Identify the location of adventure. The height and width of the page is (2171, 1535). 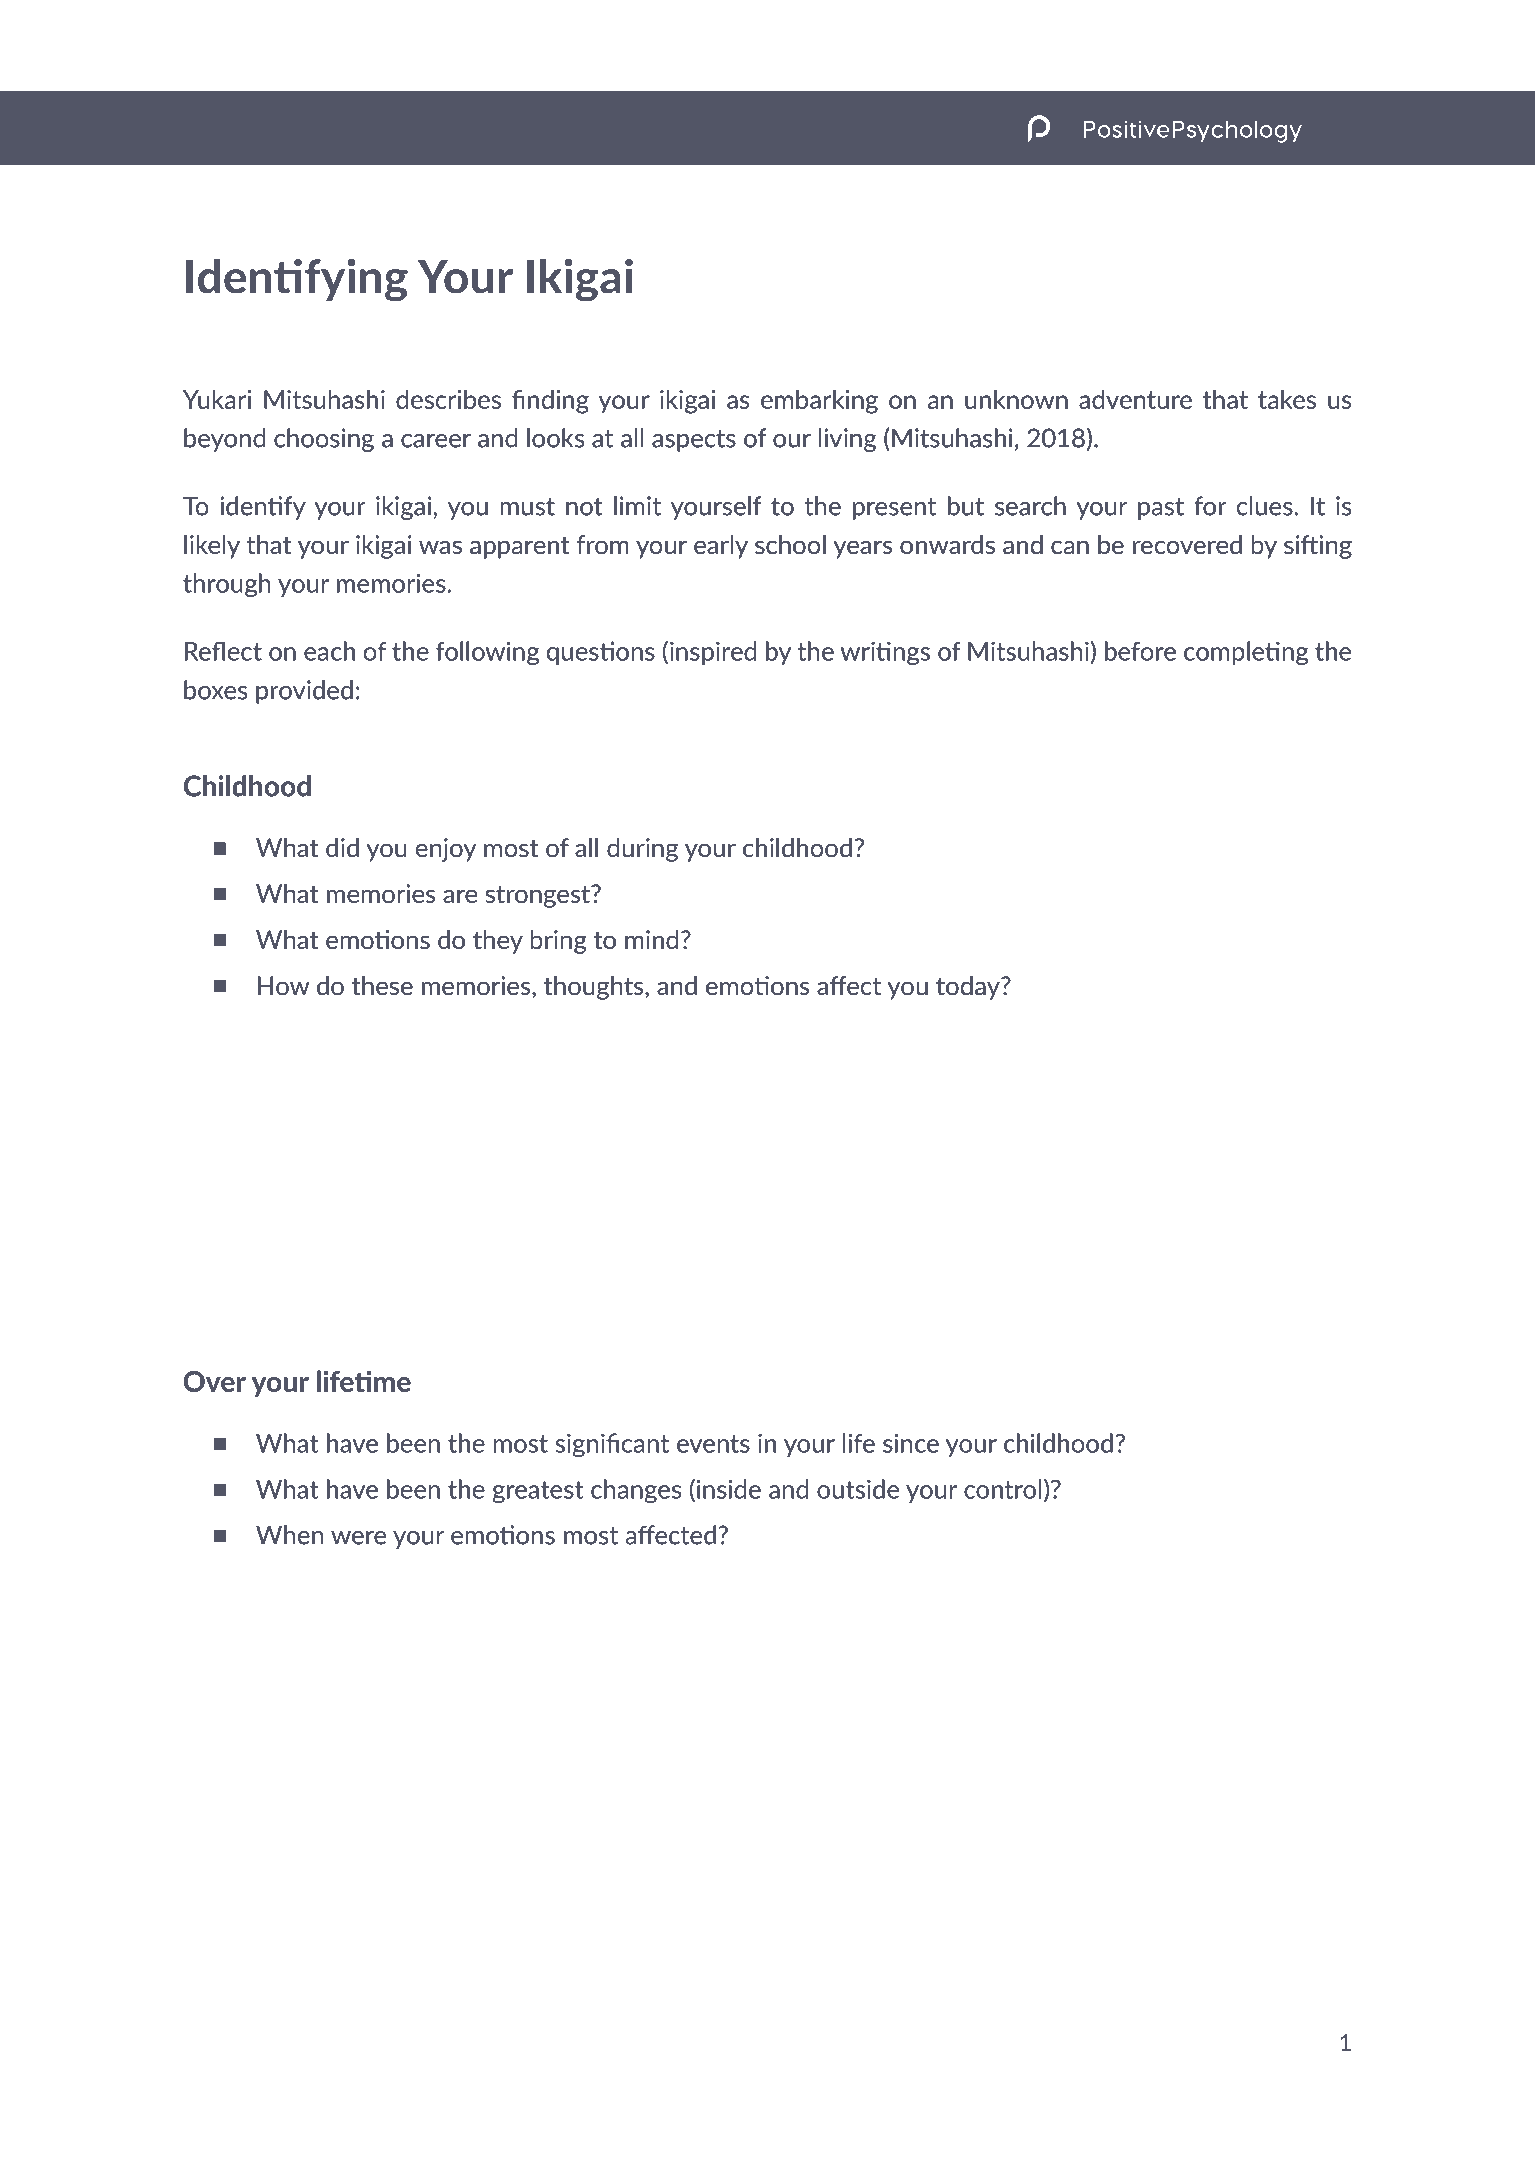
(1135, 399).
